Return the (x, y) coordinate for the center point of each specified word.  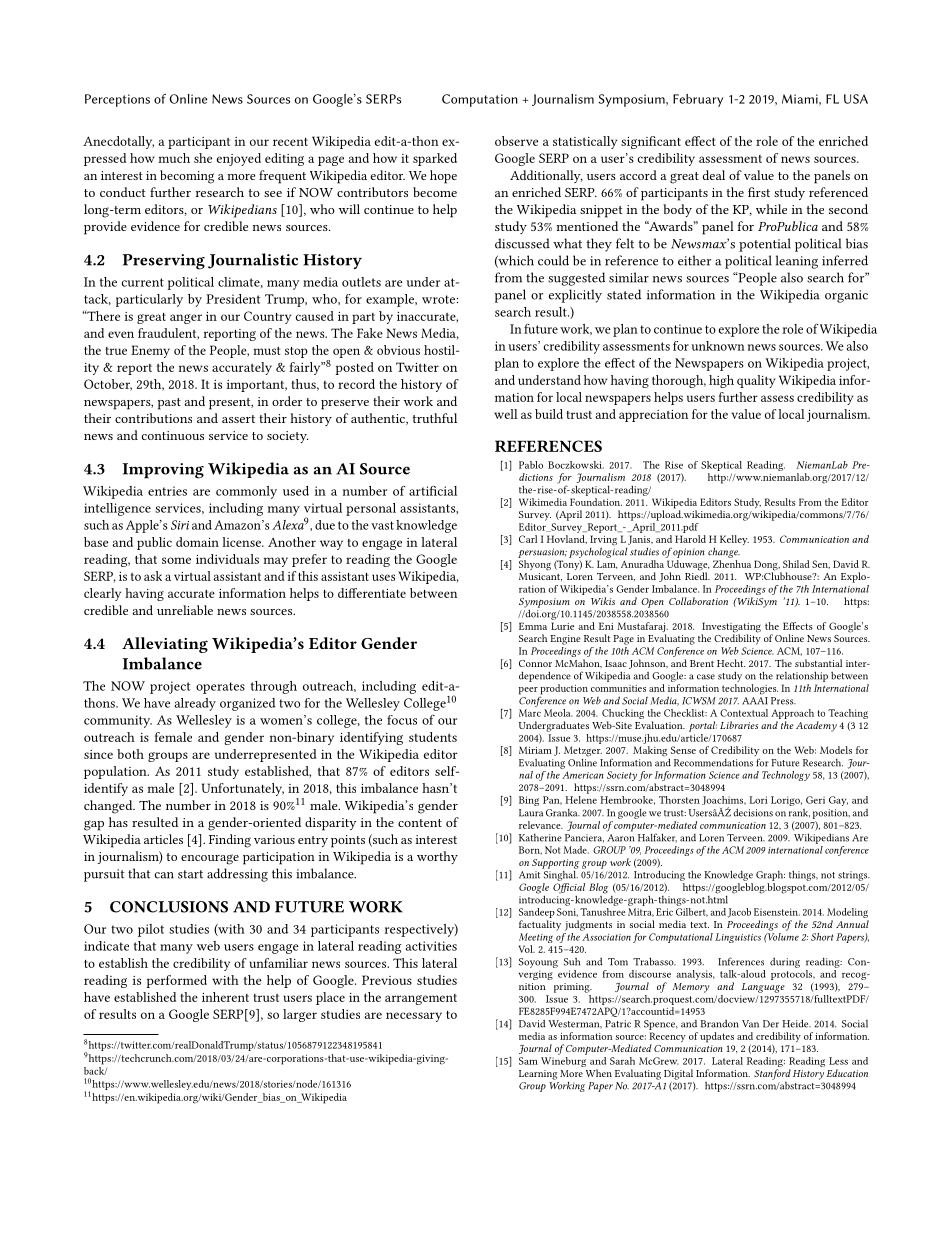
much (174, 158)
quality (756, 381)
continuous (173, 435)
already (195, 704)
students (433, 737)
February (698, 100)
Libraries (739, 725)
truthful (435, 418)
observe (516, 141)
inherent (225, 997)
